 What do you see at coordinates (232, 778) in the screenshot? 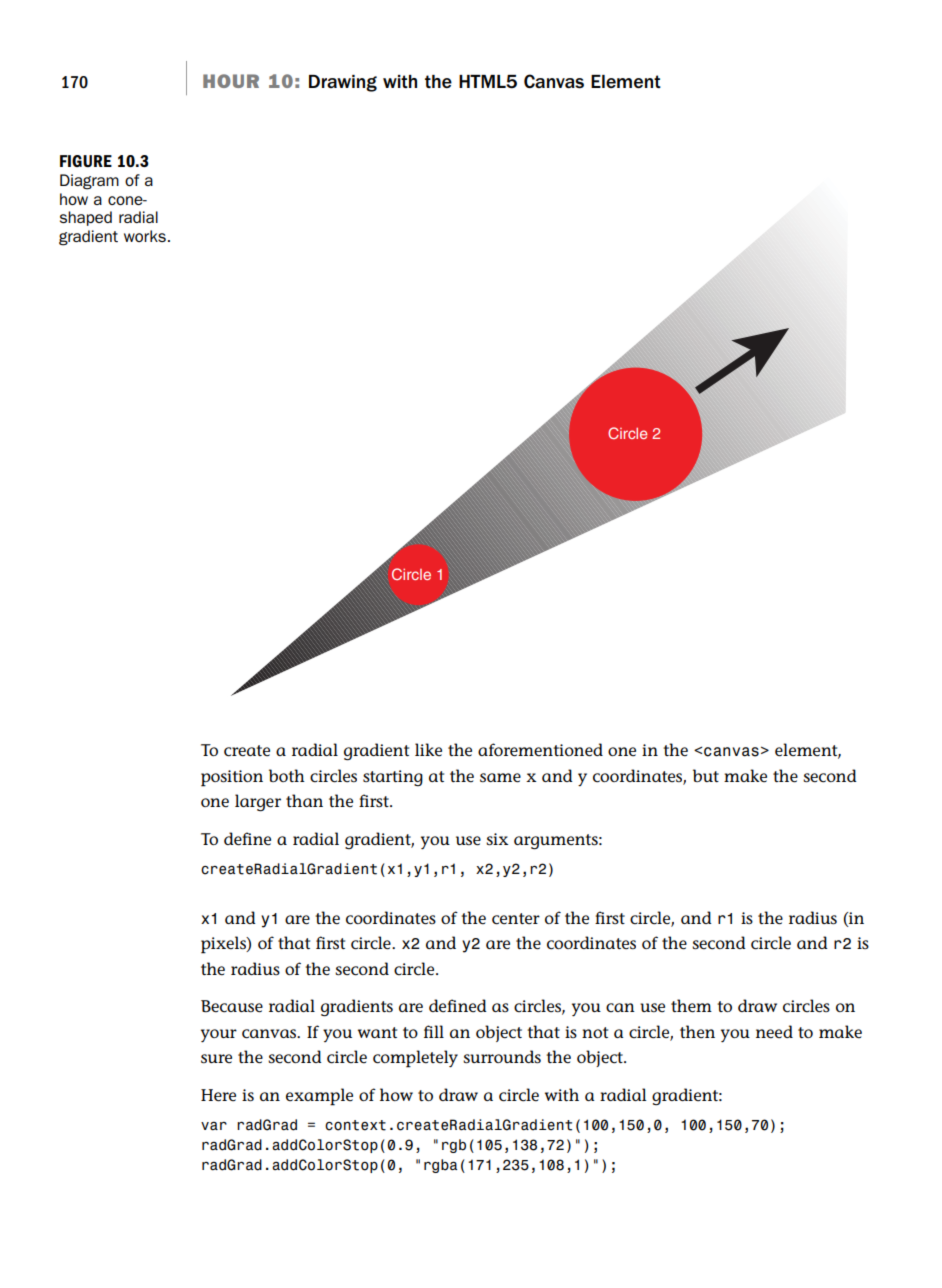
I see `position` at bounding box center [232, 778].
